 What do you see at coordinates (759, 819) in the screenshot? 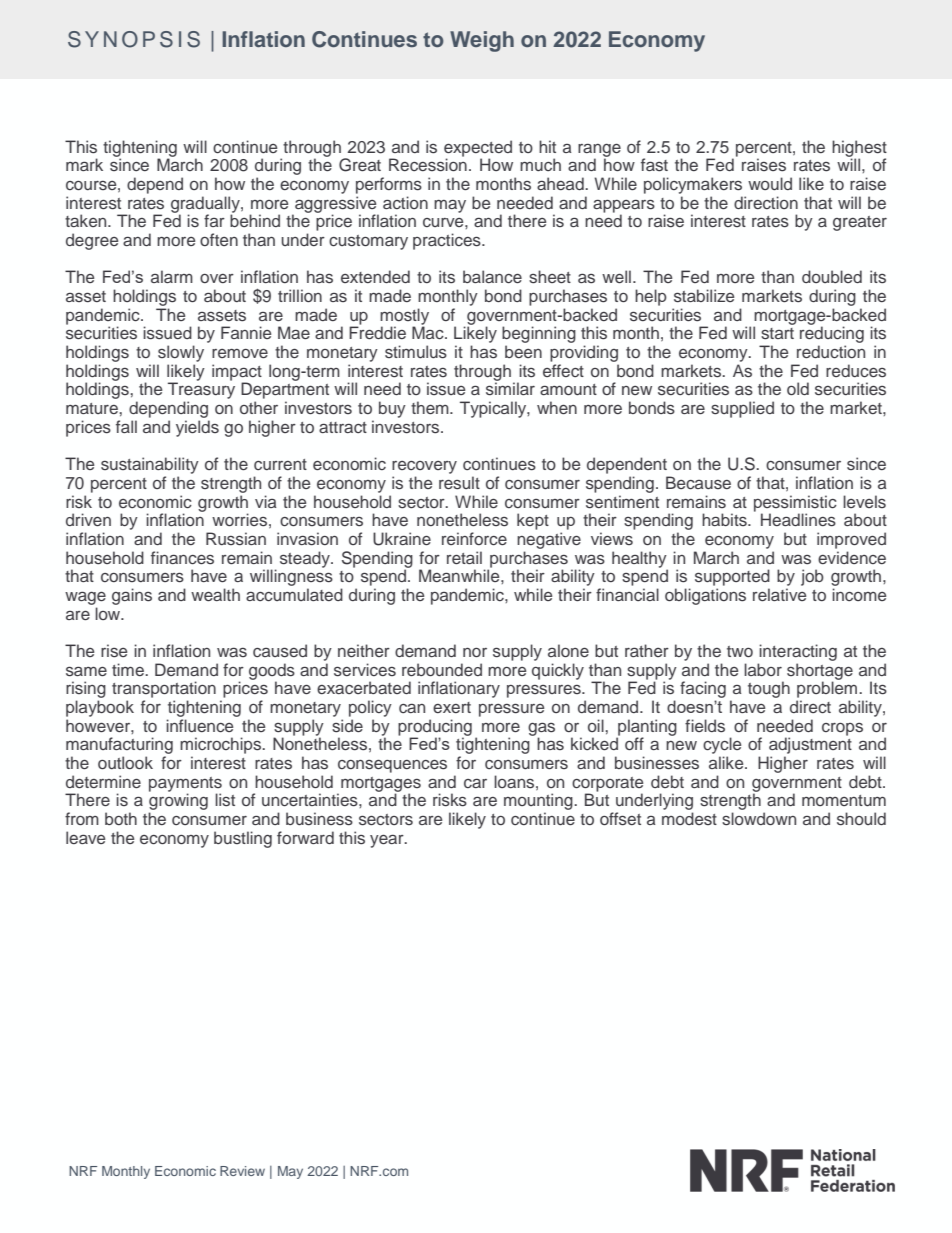
I see `slowdown` at bounding box center [759, 819].
